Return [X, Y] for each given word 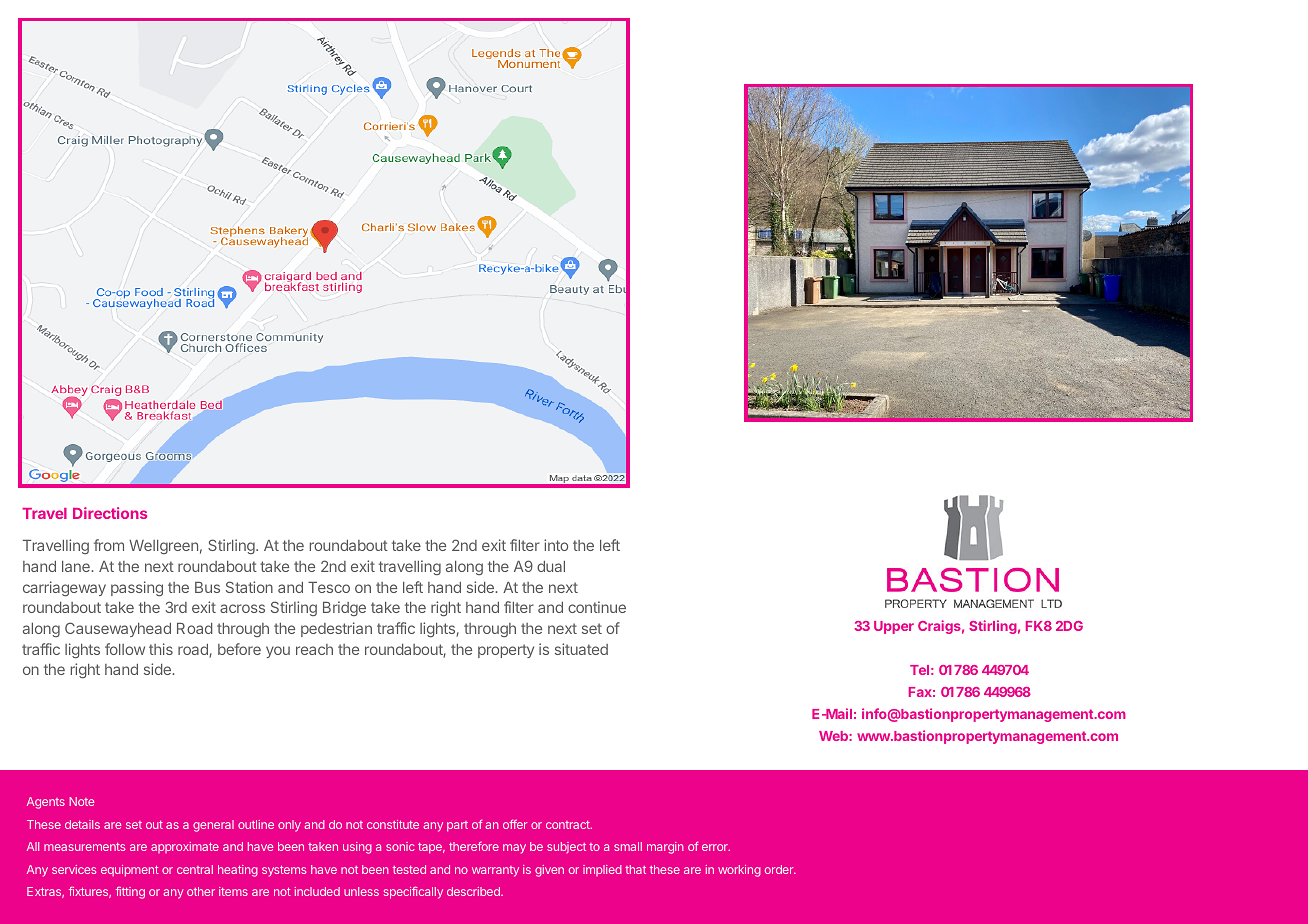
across [242, 608]
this [161, 649]
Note [81, 801]
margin [665, 848]
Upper [894, 627]
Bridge [344, 608]
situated [581, 649]
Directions [110, 513]
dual [551, 566]
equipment [130, 871]
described [474, 891]
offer [515, 824]
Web [834, 736]
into [556, 545]
